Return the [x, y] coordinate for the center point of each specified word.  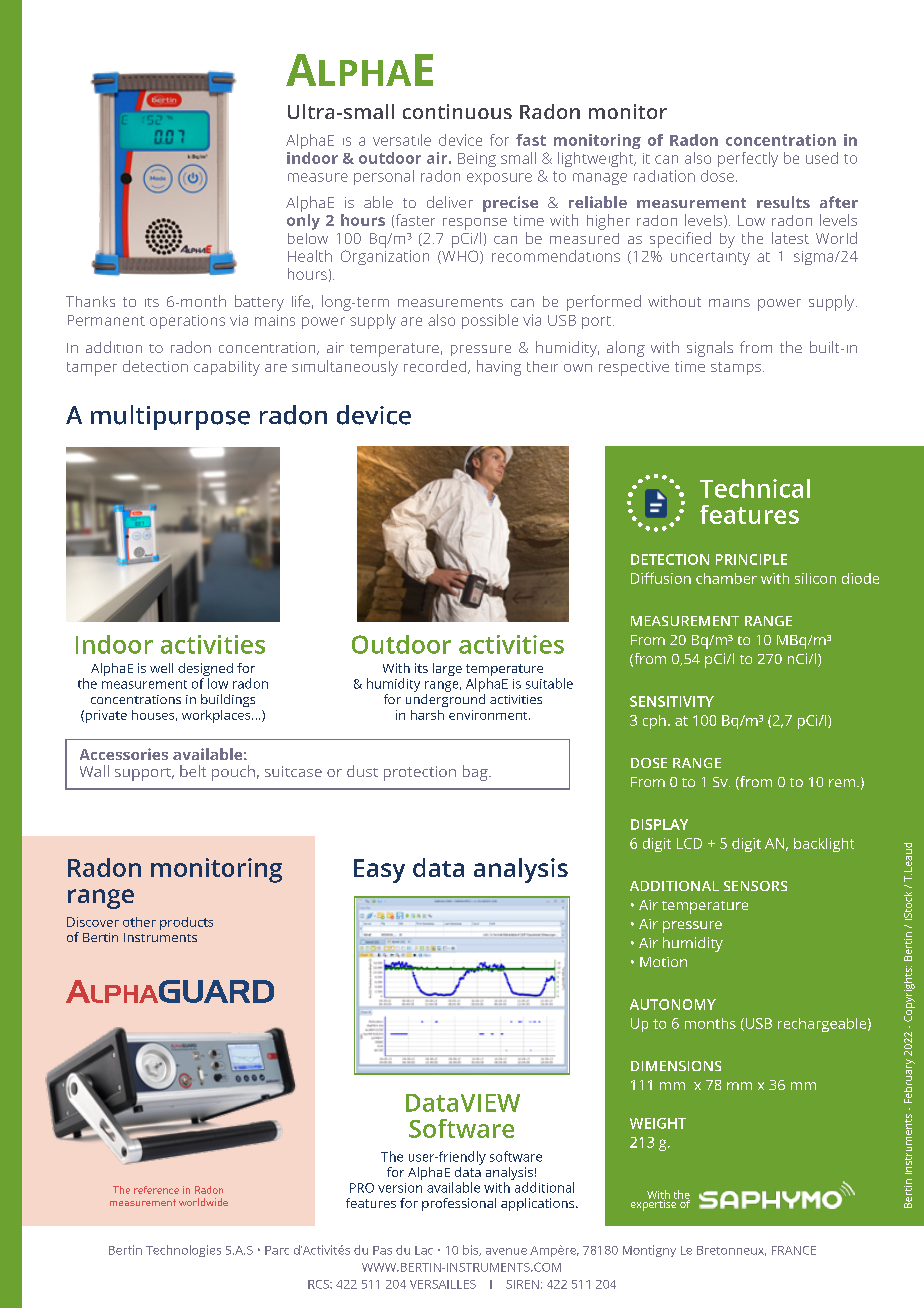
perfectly [748, 159]
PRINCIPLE [751, 559]
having [499, 368]
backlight [824, 845]
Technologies [183, 1251]
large [447, 669]
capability [227, 368]
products [186, 923]
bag [476, 773]
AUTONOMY [673, 1004]
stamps [737, 368]
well [161, 668]
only [303, 222]
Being [477, 160]
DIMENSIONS [676, 1066]
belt [193, 771]
